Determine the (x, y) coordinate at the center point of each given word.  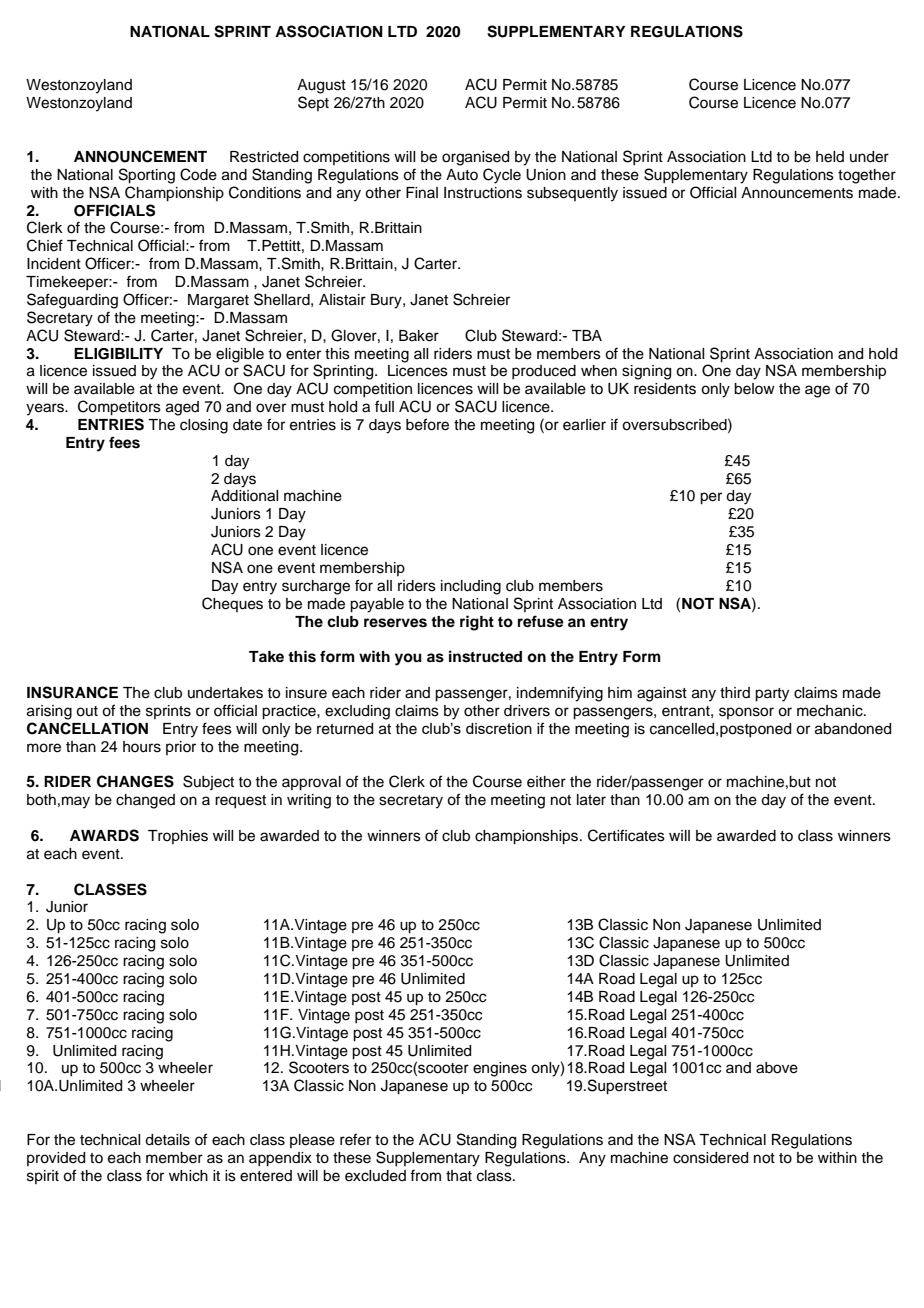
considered (710, 1158)
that (459, 1176)
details (167, 1140)
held (830, 157)
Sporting (147, 176)
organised (475, 158)
